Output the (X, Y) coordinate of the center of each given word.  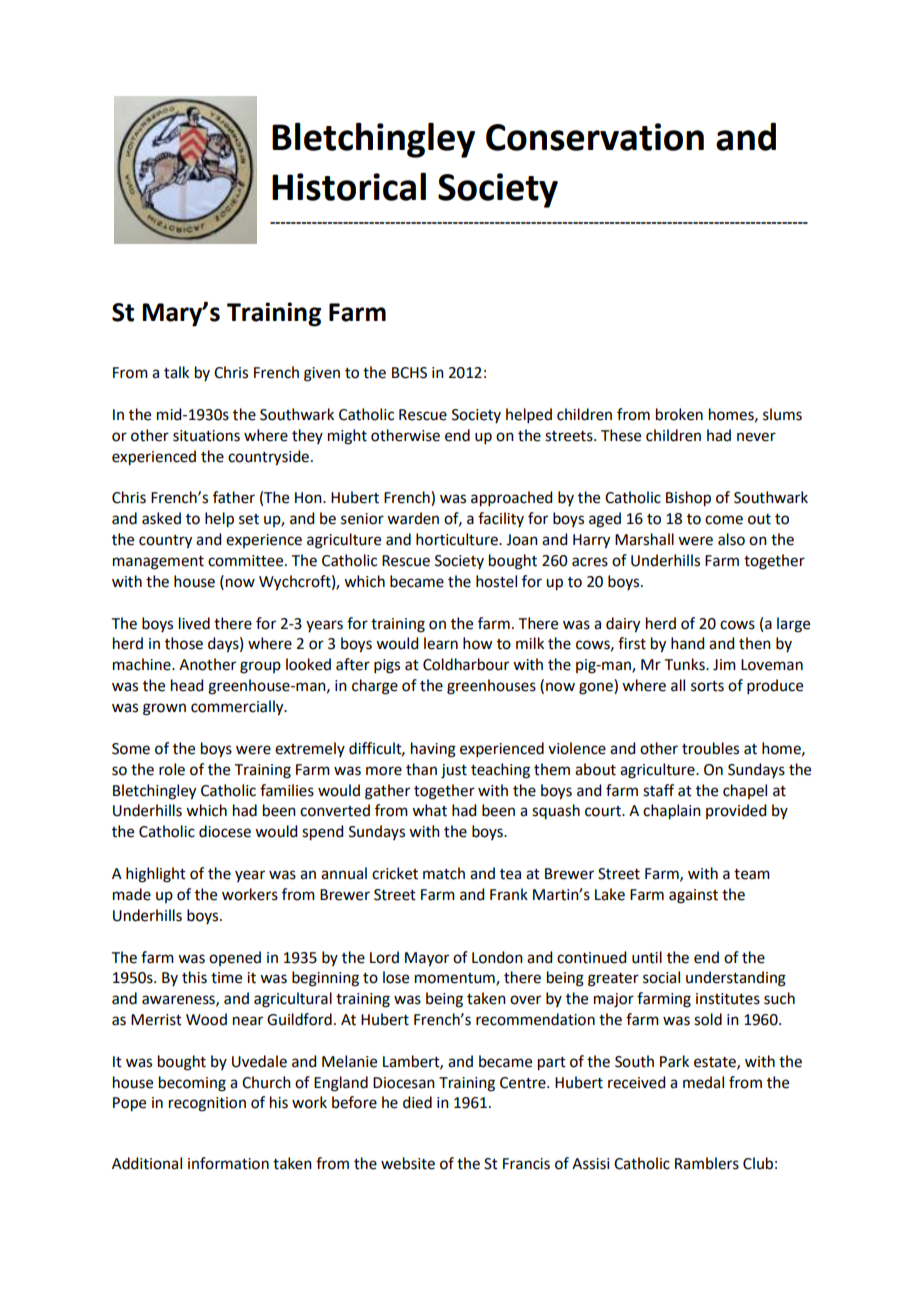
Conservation (595, 137)
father (234, 497)
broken (679, 414)
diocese (225, 831)
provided (736, 811)
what (429, 810)
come (724, 520)
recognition (207, 1104)
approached (511, 499)
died (417, 1102)
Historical (349, 186)
